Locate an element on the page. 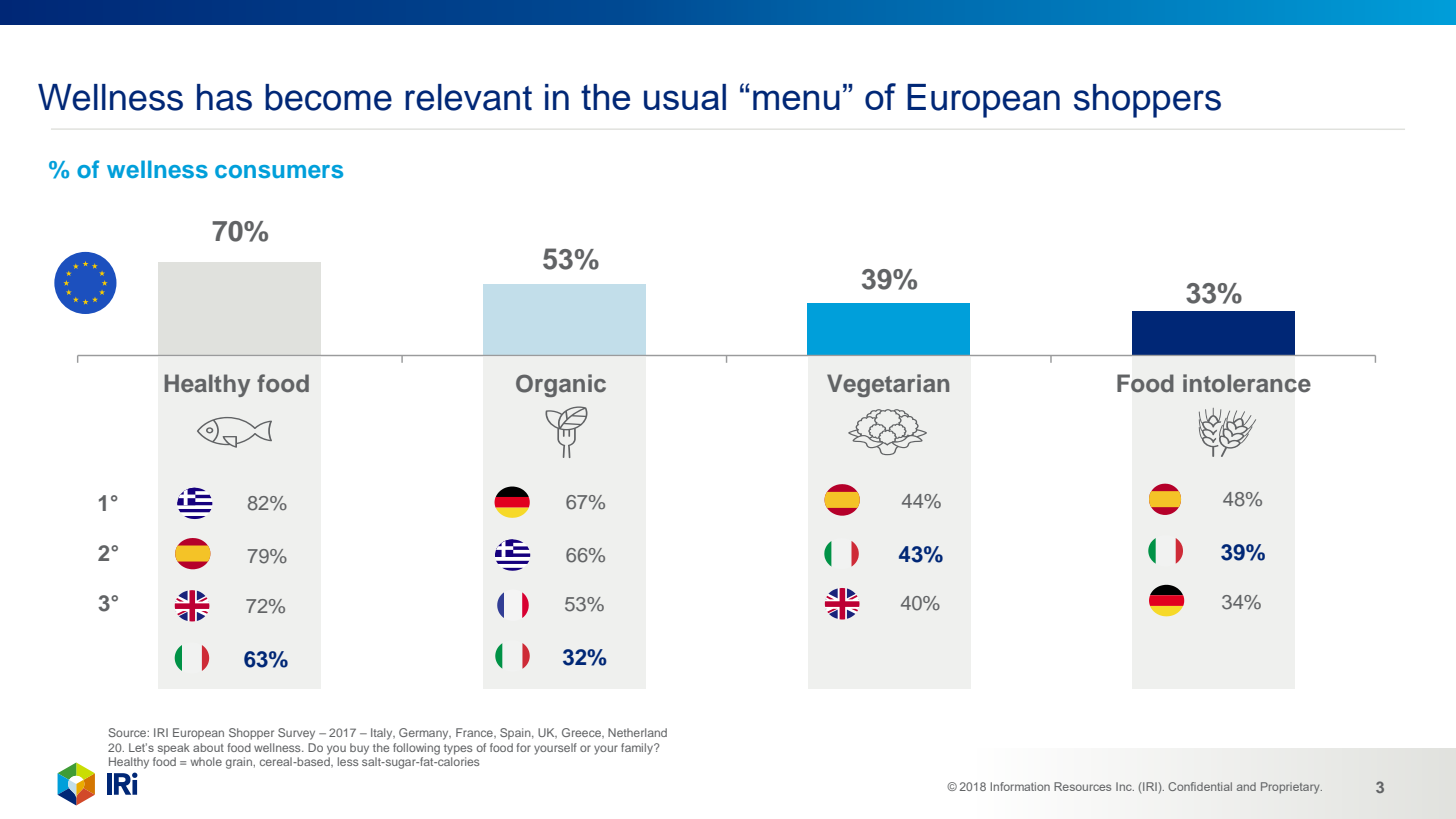 Image resolution: width=1456 pixels, height=819 pixels. menu is located at coordinates (796, 100).
